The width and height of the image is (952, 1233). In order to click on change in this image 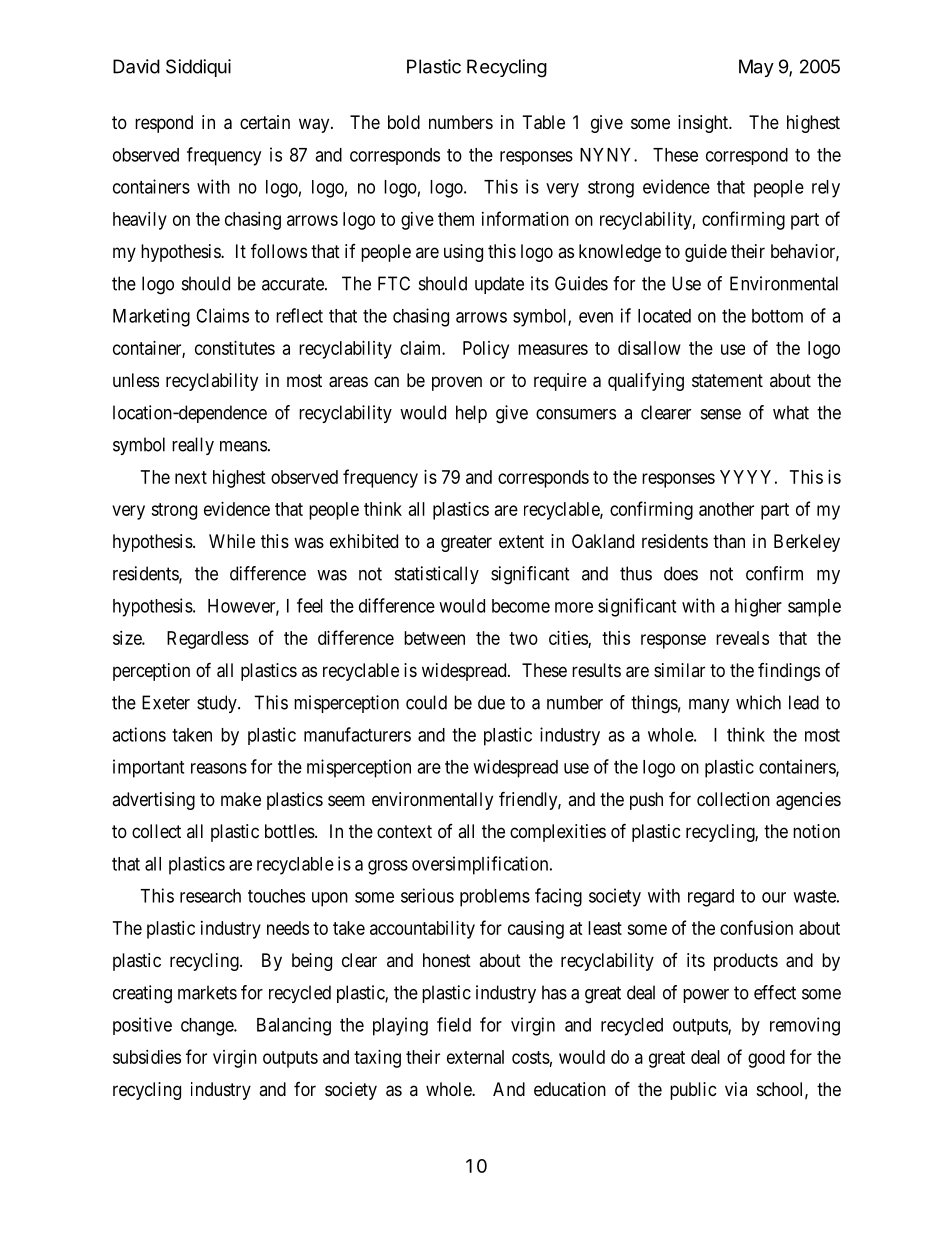, I will do `click(208, 1027)`.
